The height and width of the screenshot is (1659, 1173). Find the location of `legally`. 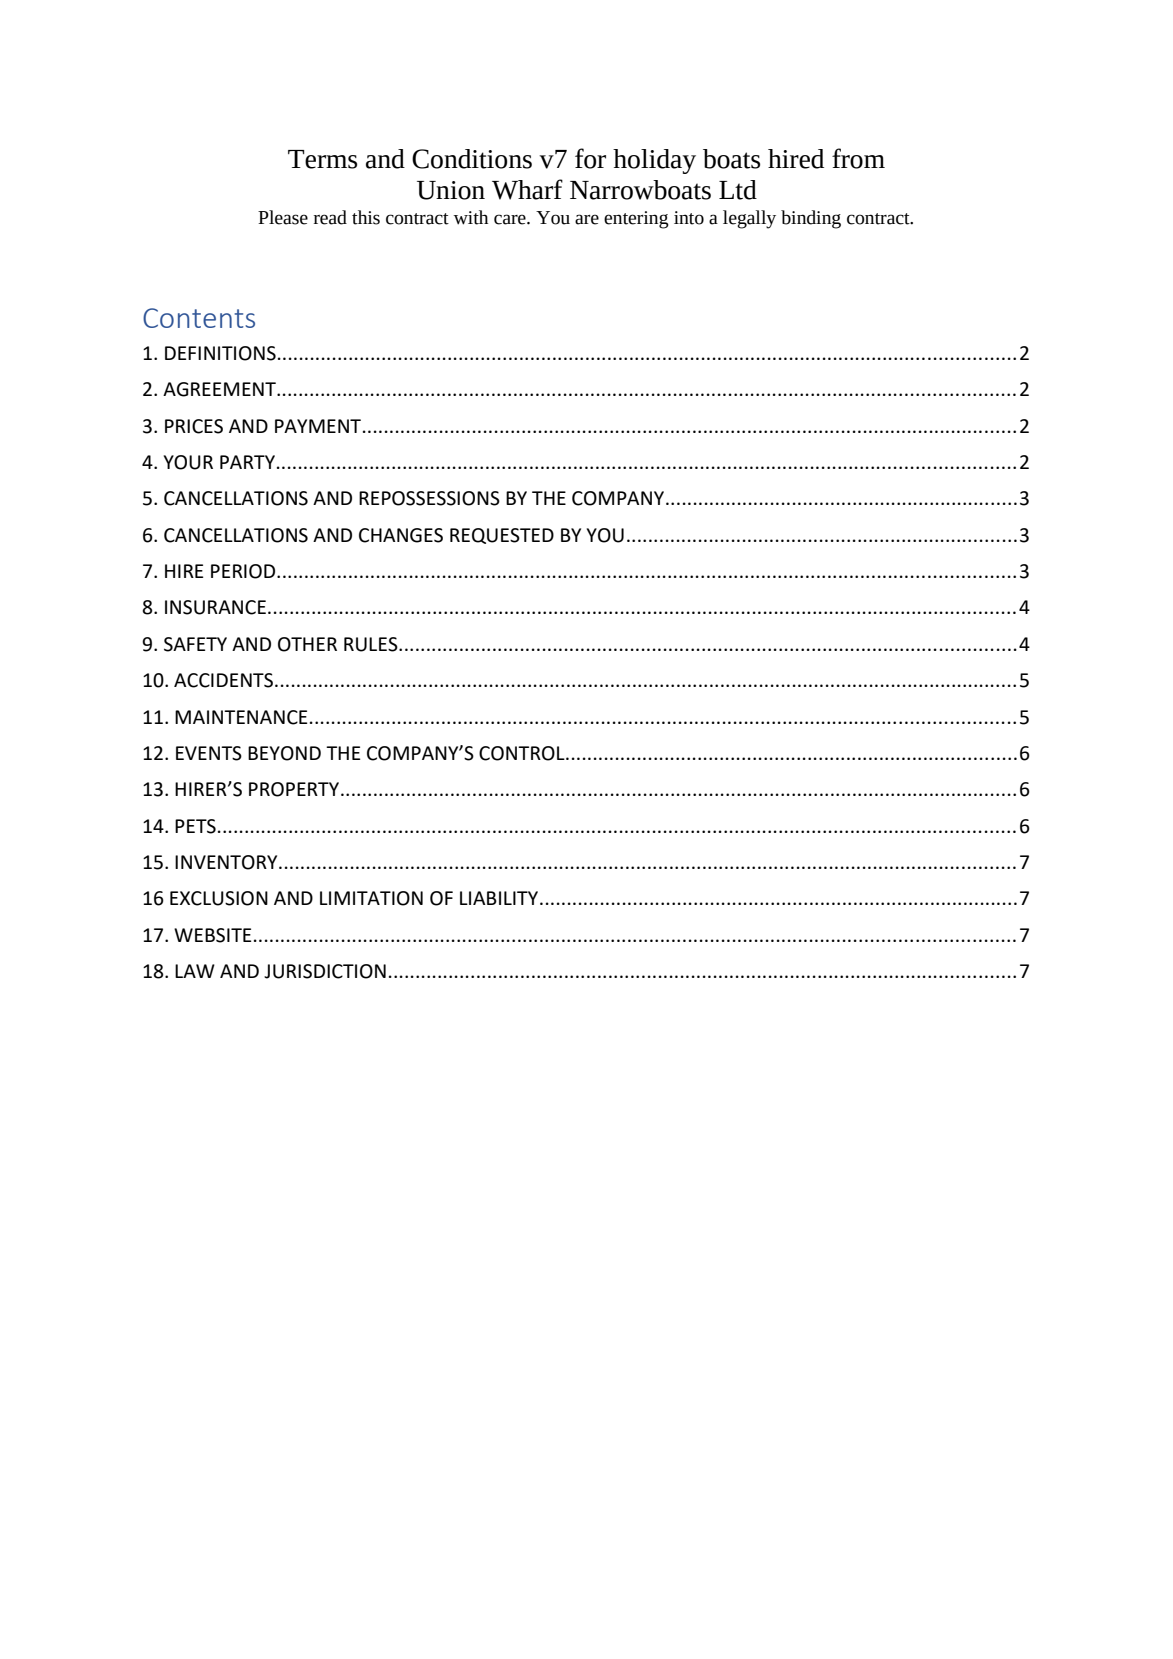

legally is located at coordinates (749, 219).
